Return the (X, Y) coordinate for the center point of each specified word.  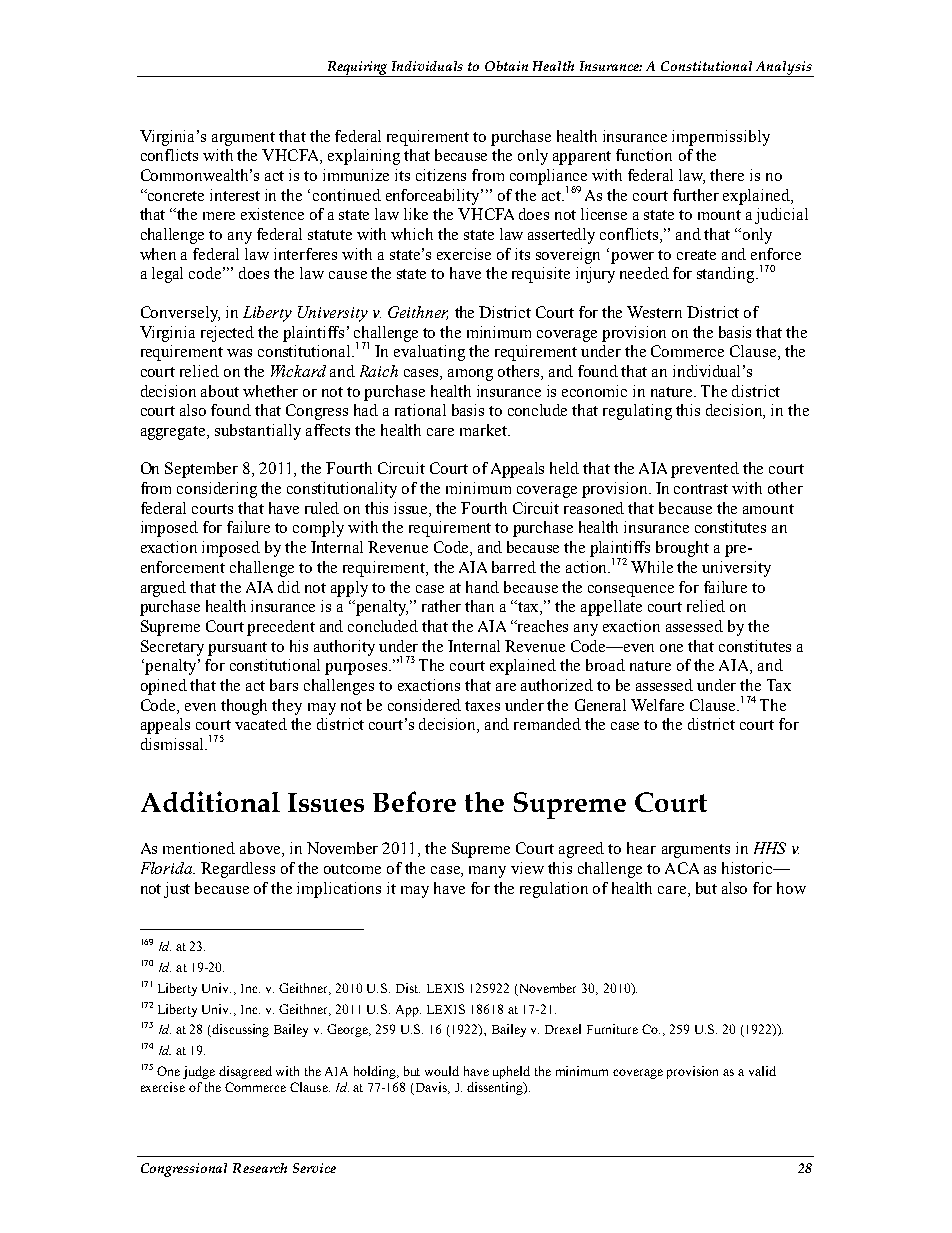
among (470, 375)
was (239, 353)
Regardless (238, 870)
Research (260, 1168)
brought (682, 549)
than (479, 606)
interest (235, 195)
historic (748, 868)
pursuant (237, 649)
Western (654, 312)
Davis (431, 1088)
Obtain (506, 66)
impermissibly (721, 138)
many (487, 872)
